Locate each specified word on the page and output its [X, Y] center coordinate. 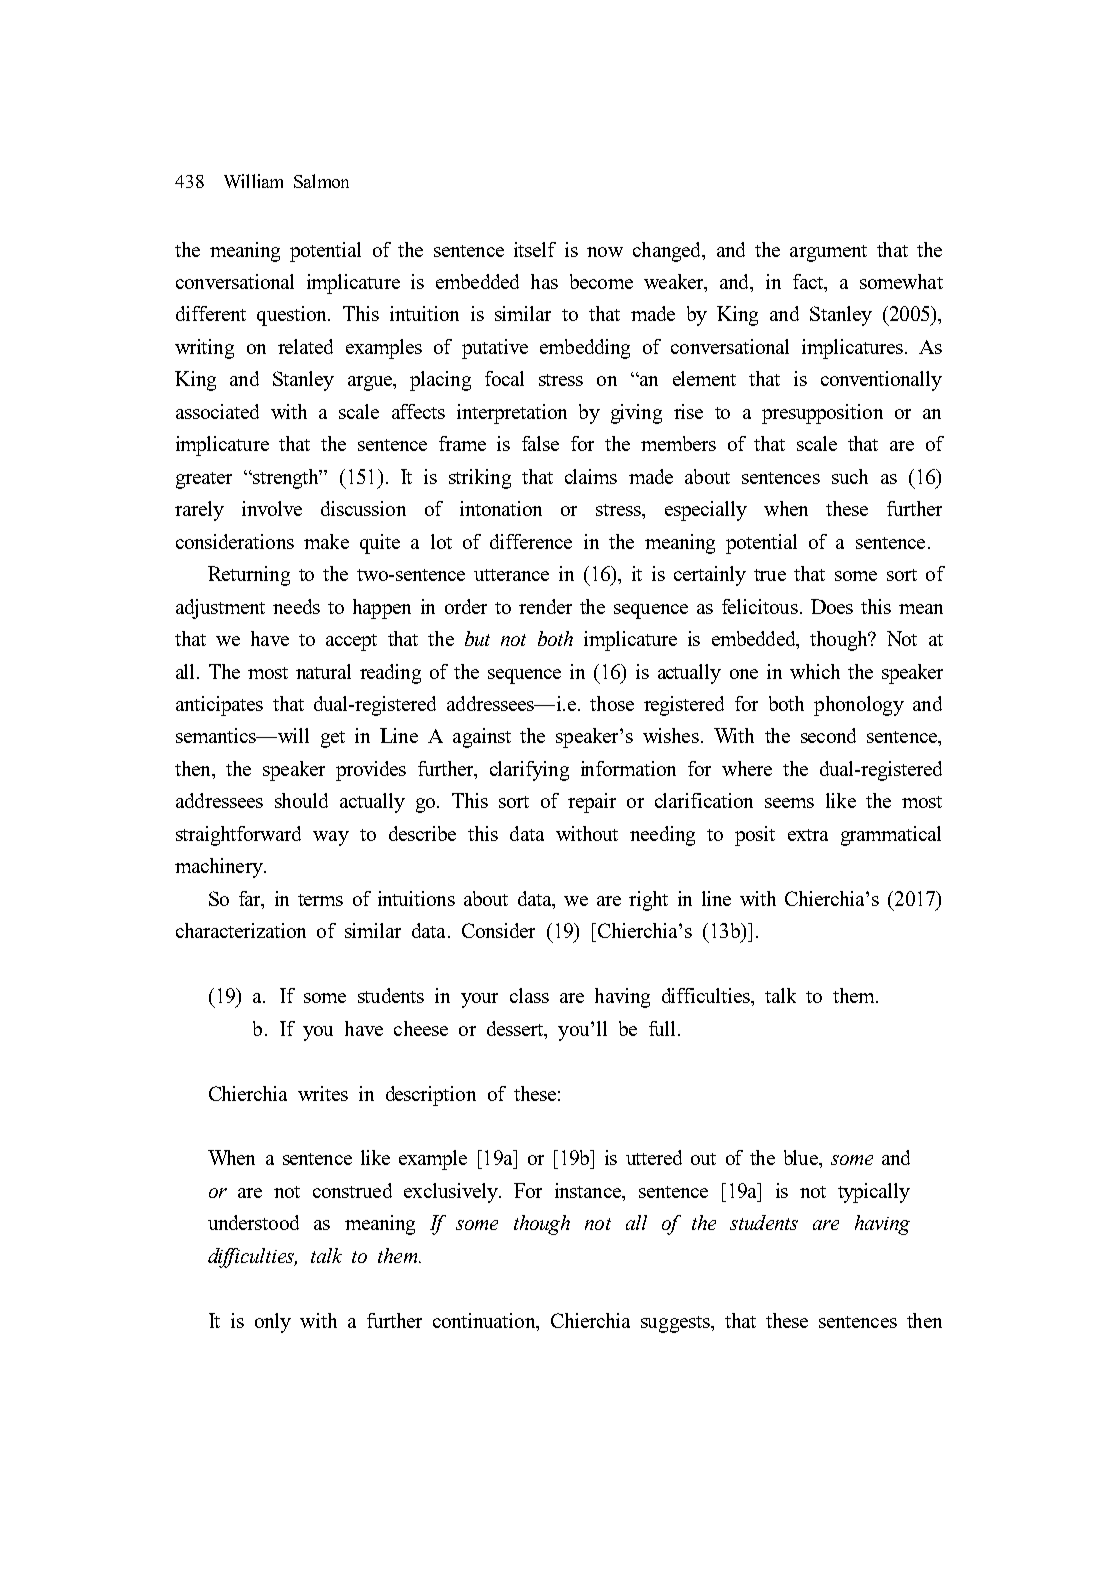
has [544, 281]
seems [789, 803]
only [273, 1323]
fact [809, 281]
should [301, 800]
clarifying [529, 771]
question [293, 316]
